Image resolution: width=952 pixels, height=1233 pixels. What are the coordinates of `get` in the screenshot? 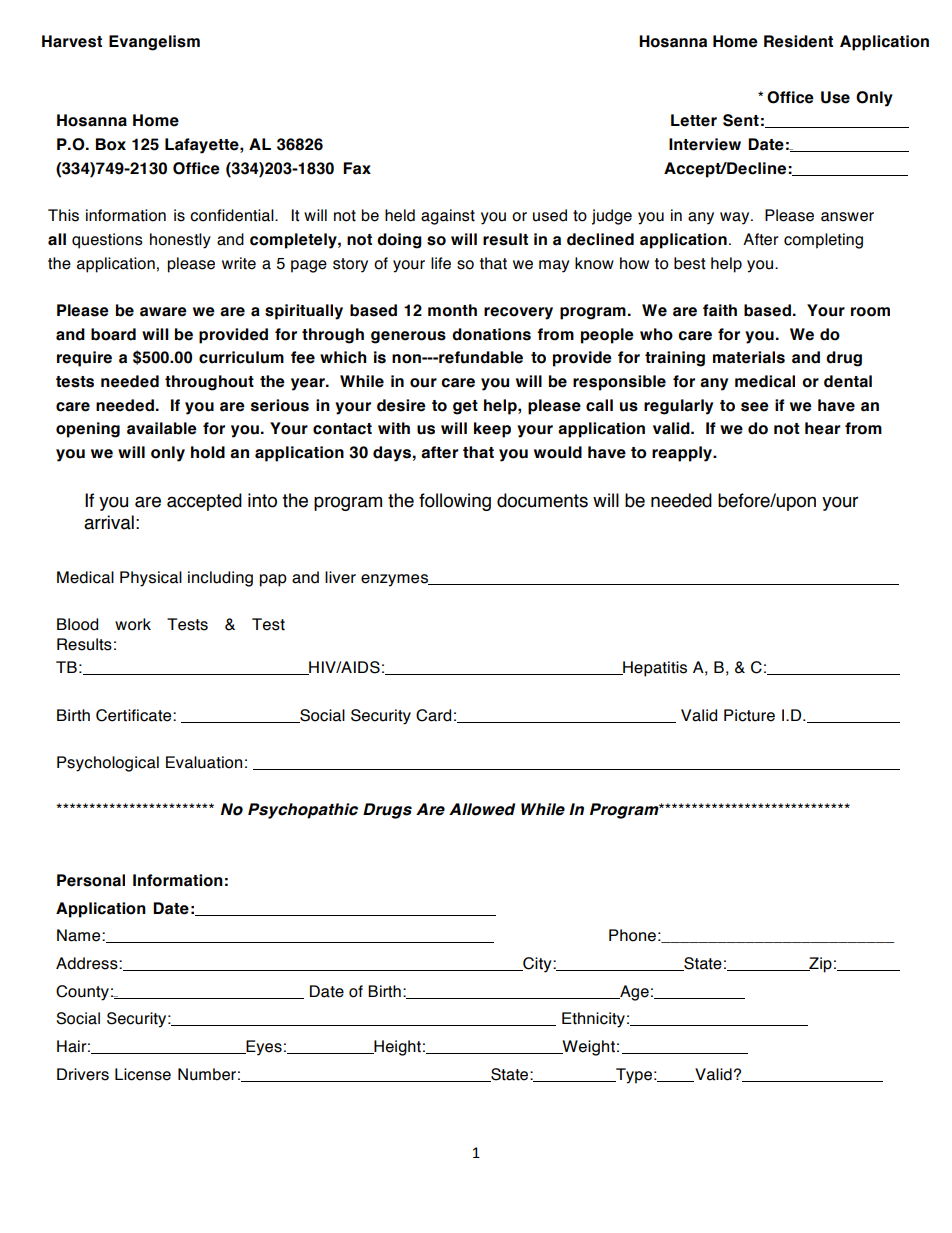 It's located at (465, 407).
